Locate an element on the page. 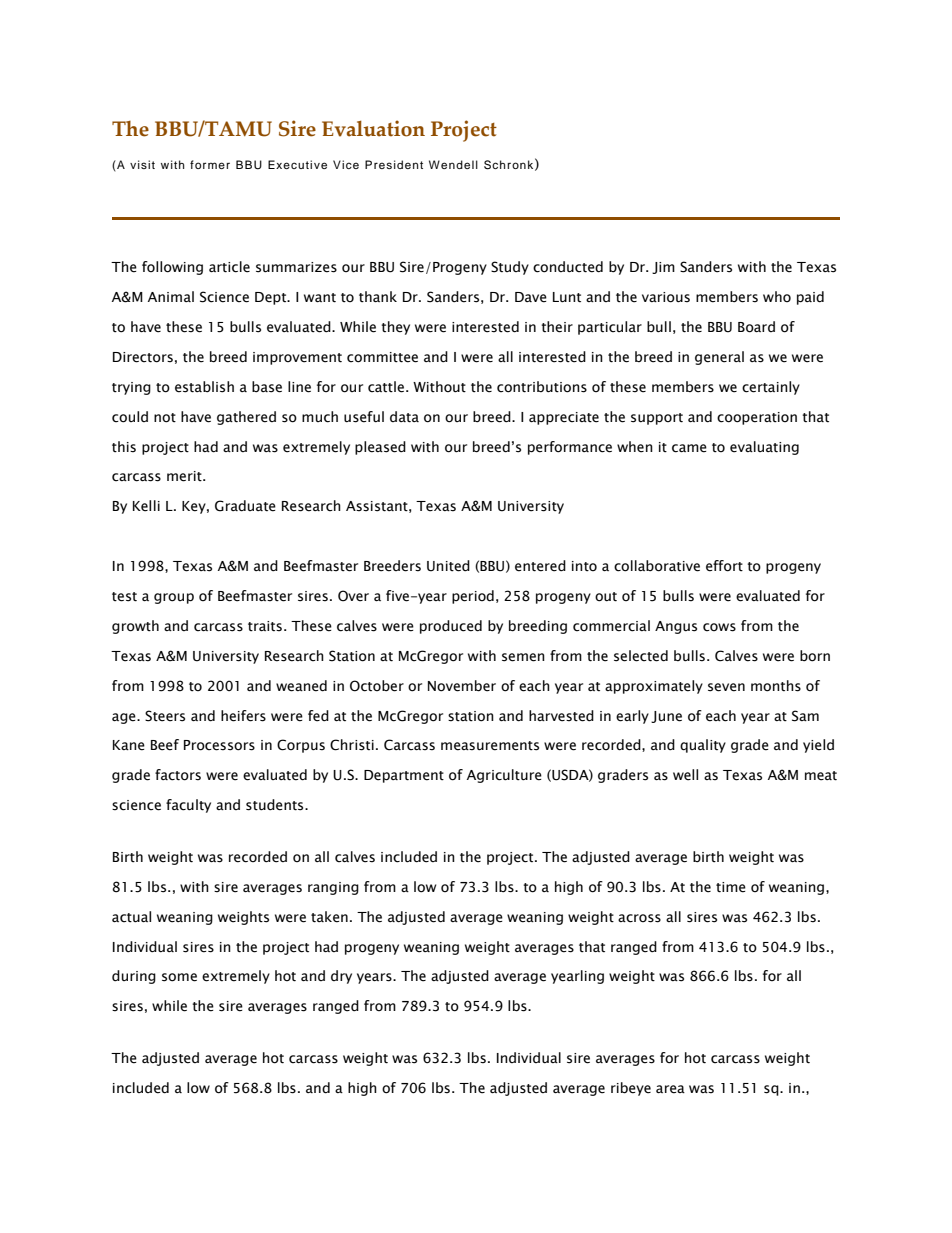 Image resolution: width=952 pixels, height=1233 pixels. some is located at coordinates (179, 977).
